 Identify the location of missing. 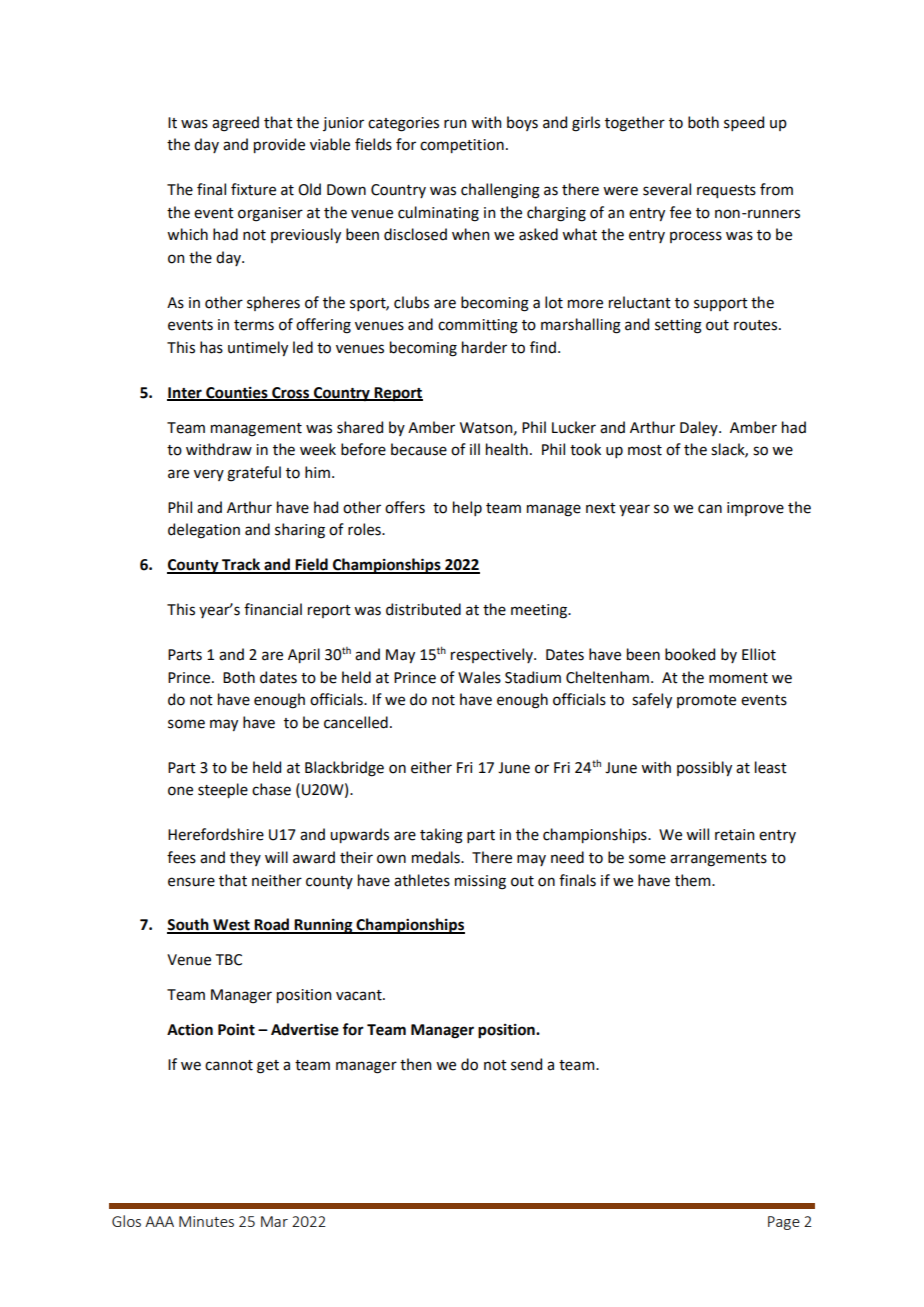
(480, 882).
